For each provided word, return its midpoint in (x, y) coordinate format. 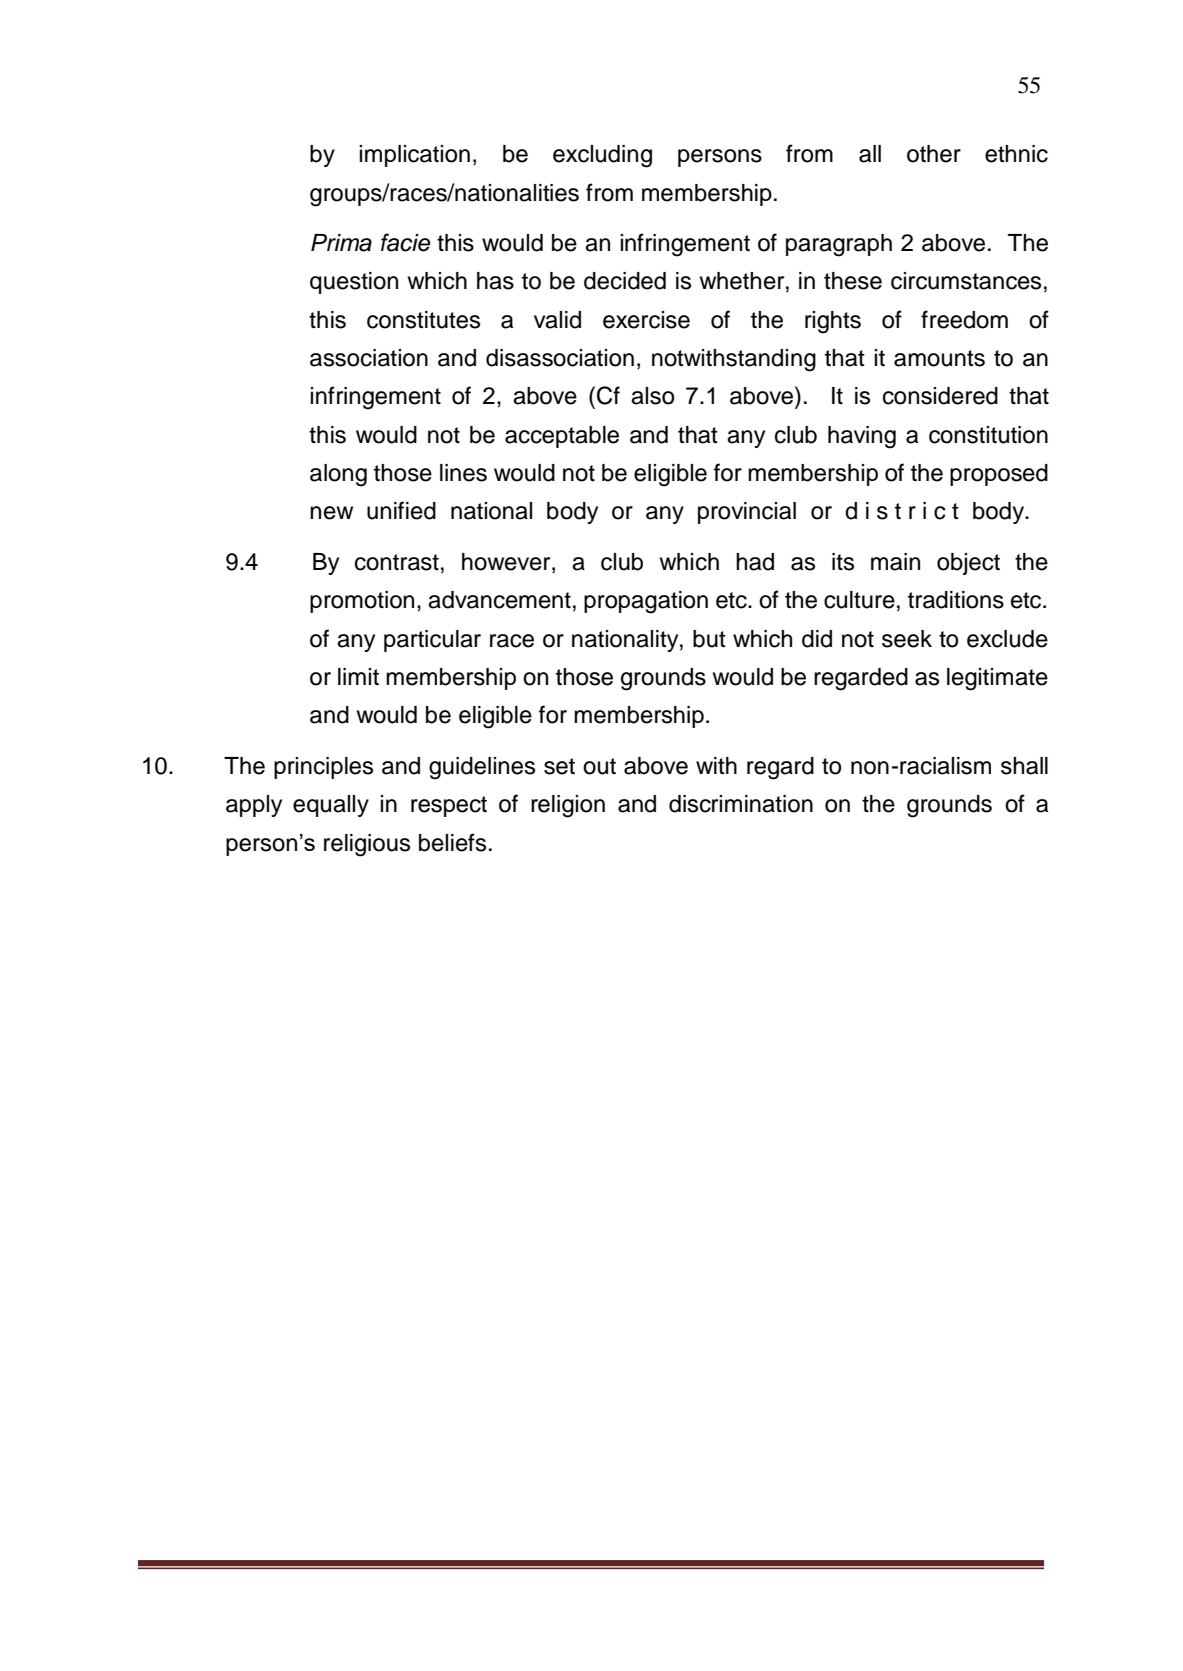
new (331, 513)
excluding (602, 156)
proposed (999, 475)
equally (331, 806)
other (934, 154)
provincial (747, 513)
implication (414, 156)
